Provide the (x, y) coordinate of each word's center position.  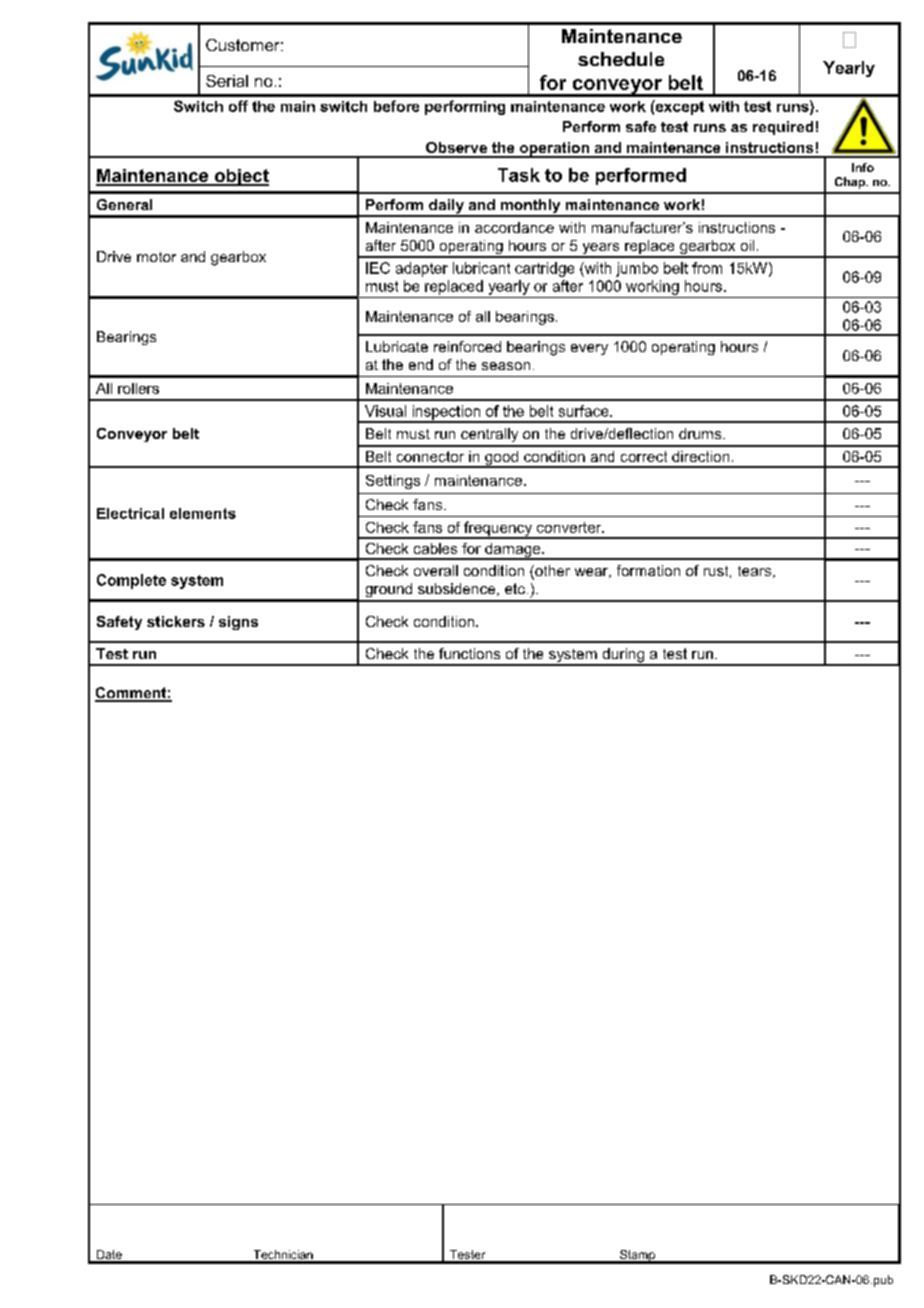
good (501, 459)
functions (469, 653)
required (783, 128)
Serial (227, 81)
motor (156, 257)
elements (203, 513)
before (396, 106)
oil (747, 245)
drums (701, 433)
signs (238, 623)
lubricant (481, 268)
